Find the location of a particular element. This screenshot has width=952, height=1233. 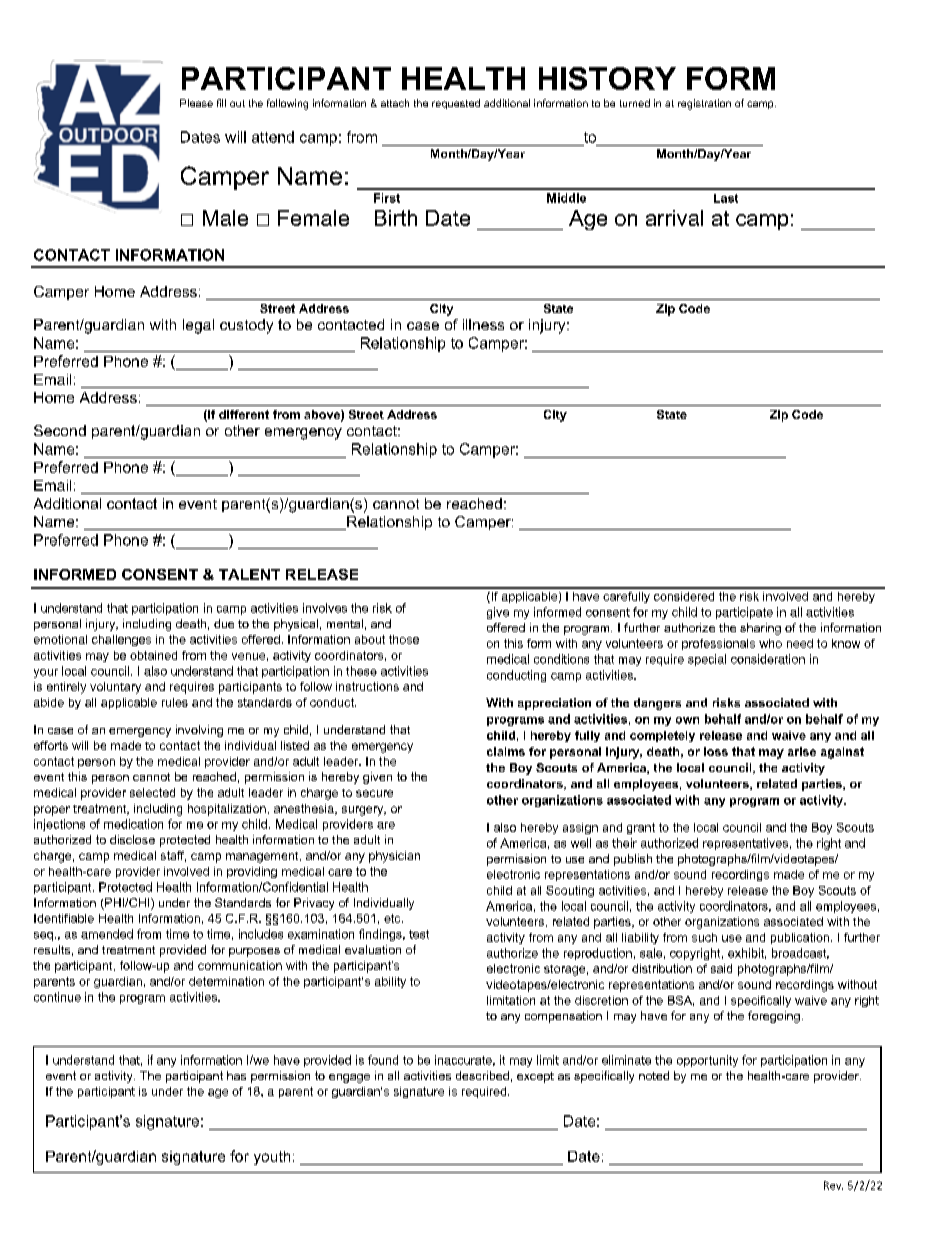

Rev is located at coordinates (833, 1185).
